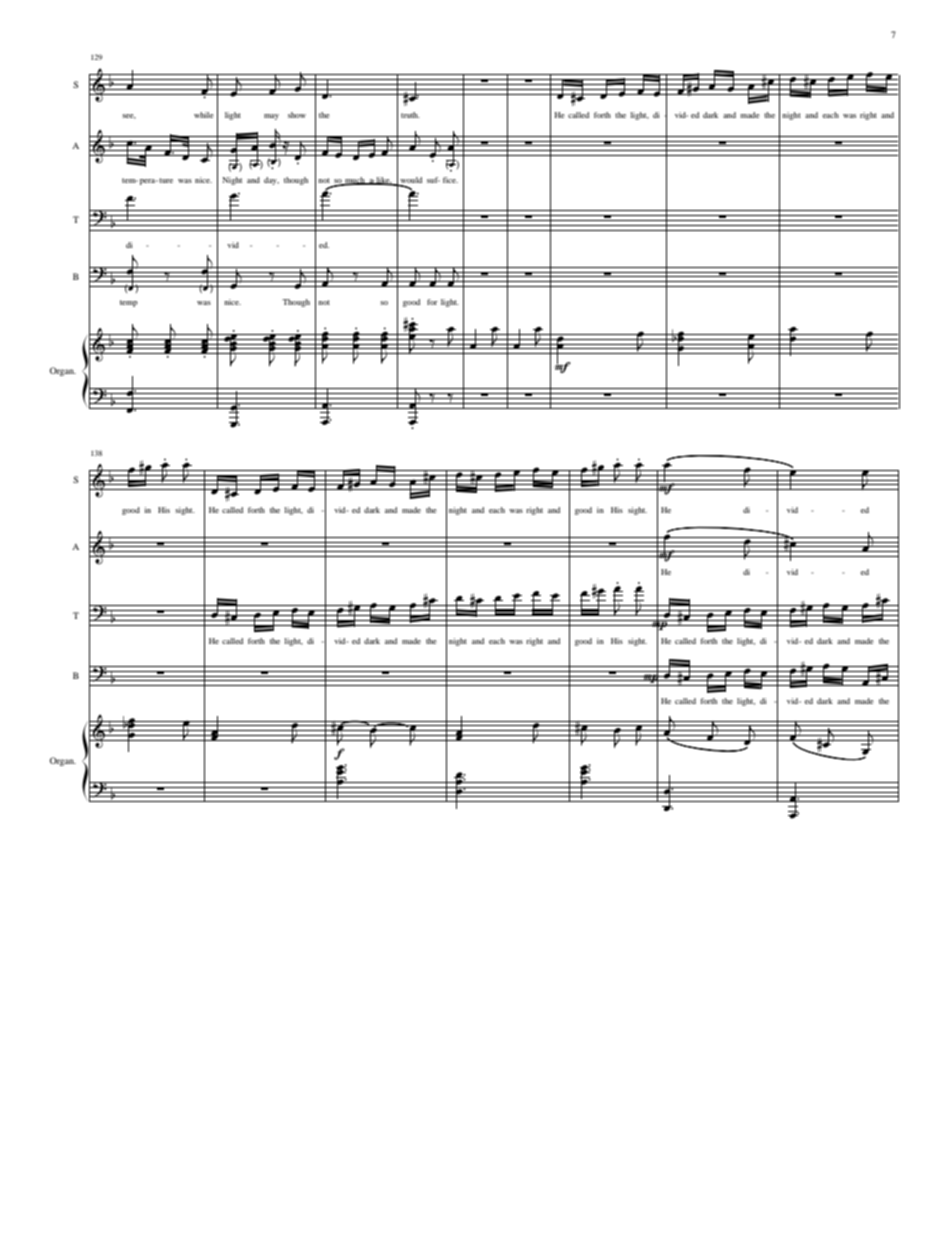 This screenshot has height=1233, width=952. What do you see at coordinates (297, 115) in the screenshot?
I see `show` at bounding box center [297, 115].
